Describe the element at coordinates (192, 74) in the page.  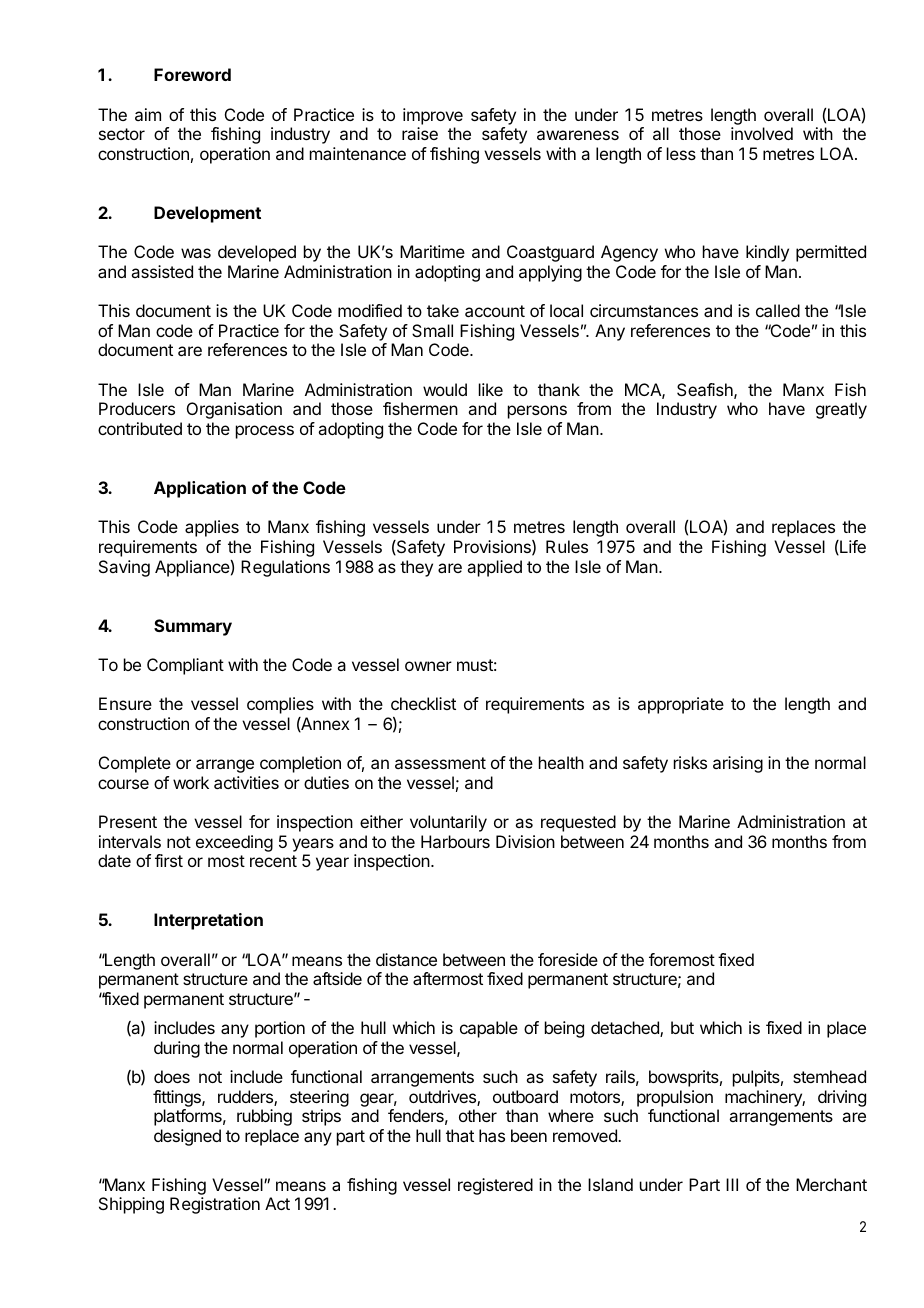
I see `Foreword` at that location.
